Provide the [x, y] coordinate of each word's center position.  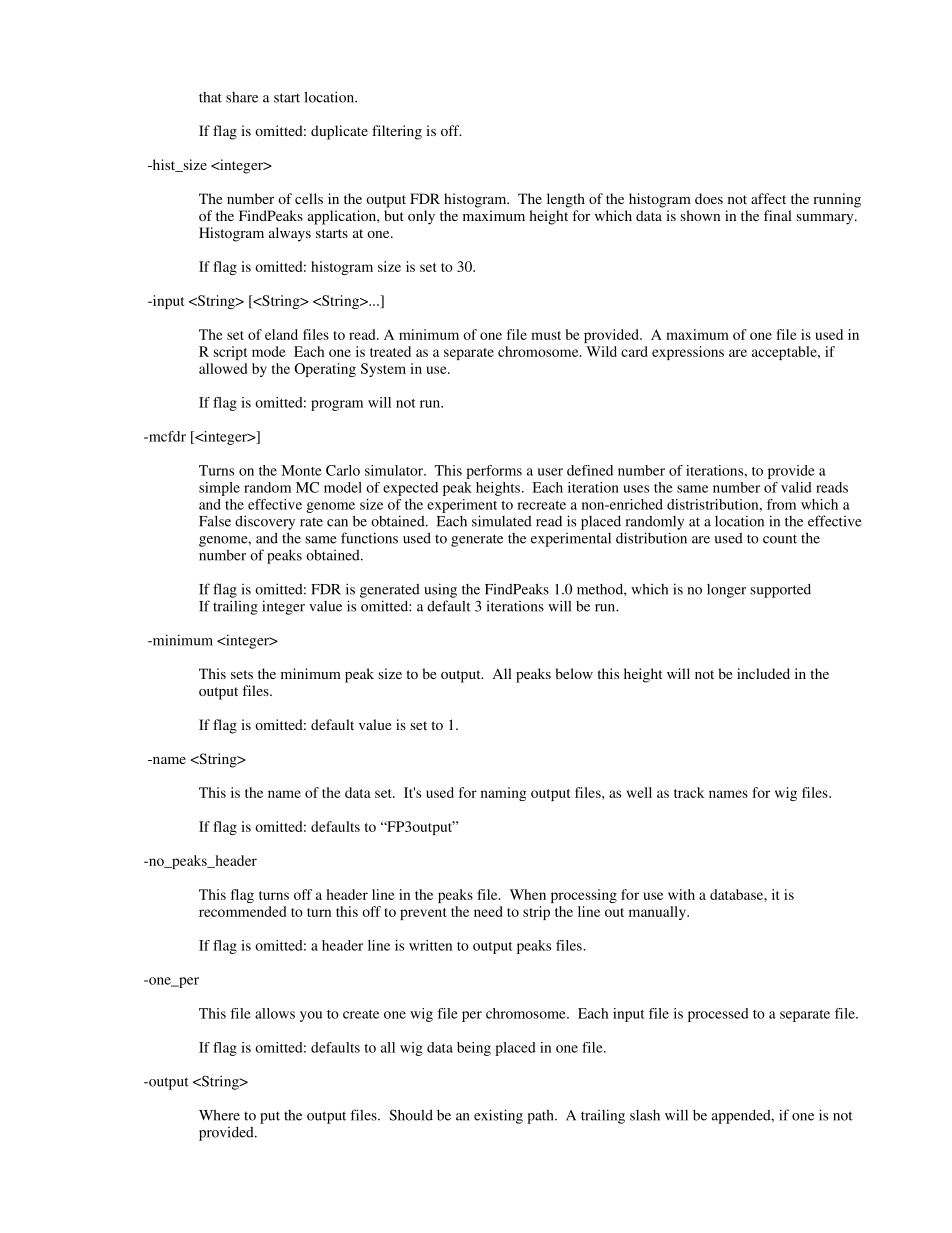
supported [781, 590]
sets [242, 674]
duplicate [339, 132]
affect [768, 198]
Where [219, 1115]
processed [718, 1015]
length [566, 200]
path [541, 1116]
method [601, 589]
